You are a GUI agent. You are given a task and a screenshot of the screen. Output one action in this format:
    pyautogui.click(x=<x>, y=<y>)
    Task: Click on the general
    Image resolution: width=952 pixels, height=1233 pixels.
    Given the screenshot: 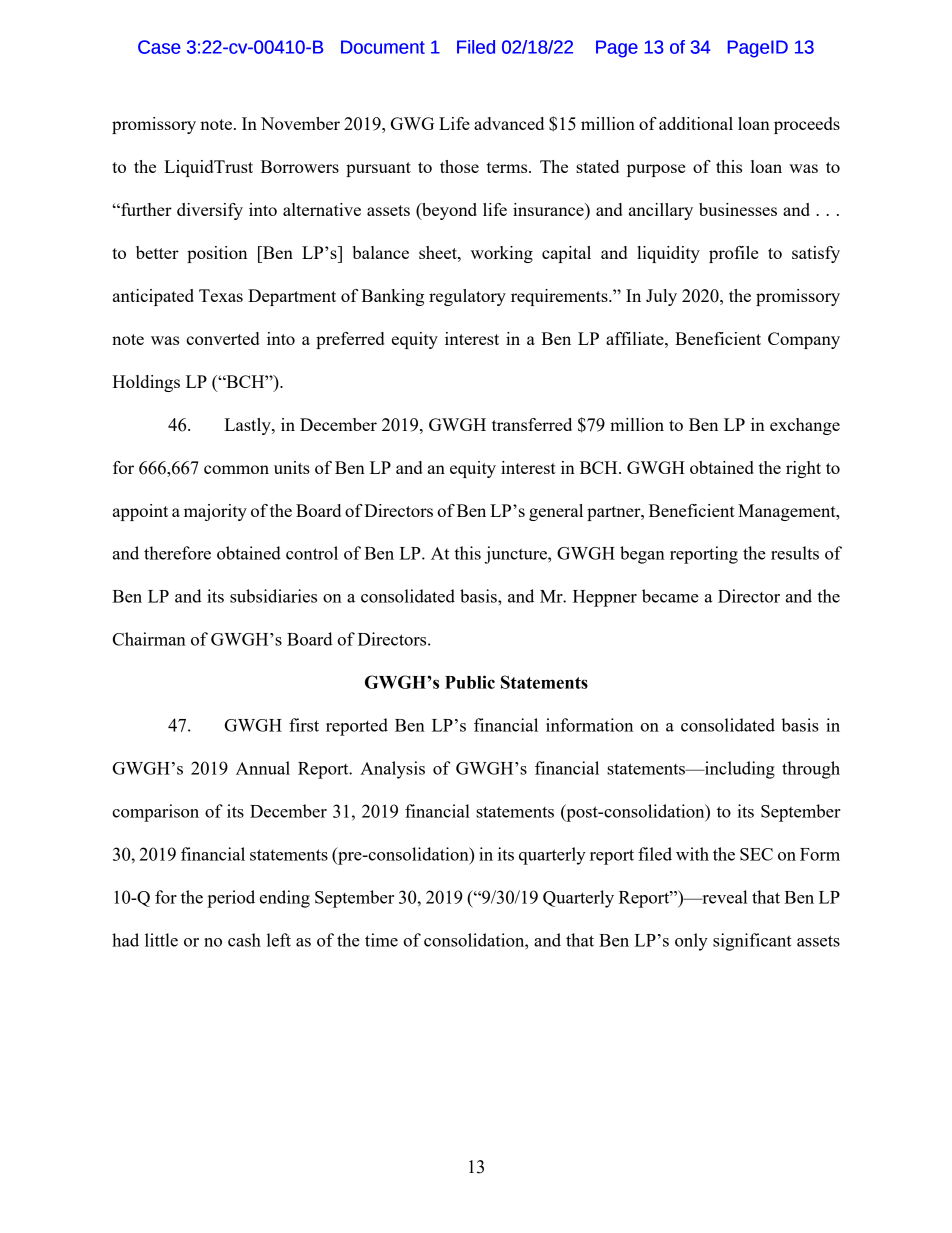 What is the action you would take?
    pyautogui.click(x=556, y=512)
